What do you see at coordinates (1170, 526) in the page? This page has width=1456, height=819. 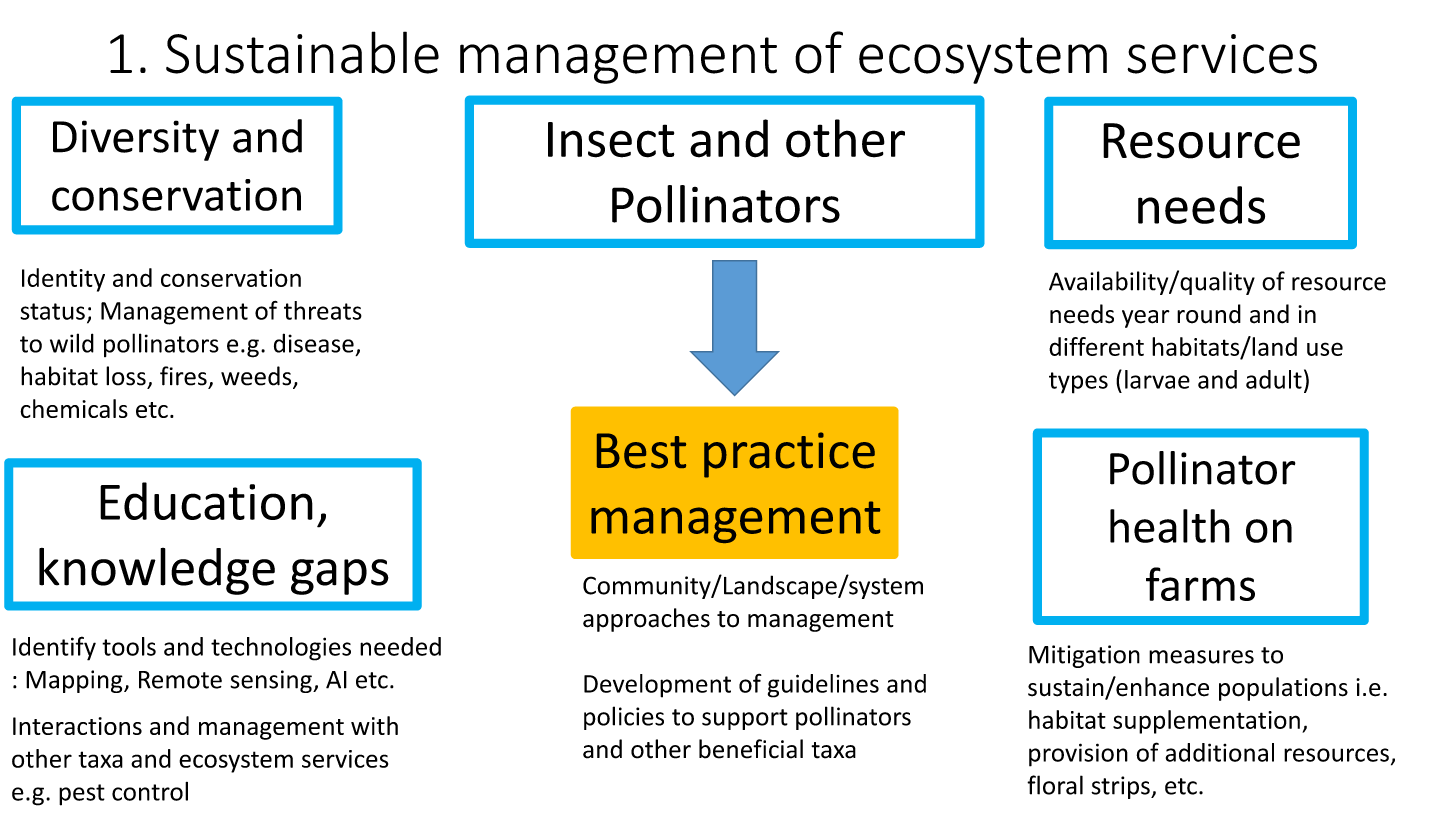 I see `health` at bounding box center [1170, 526].
